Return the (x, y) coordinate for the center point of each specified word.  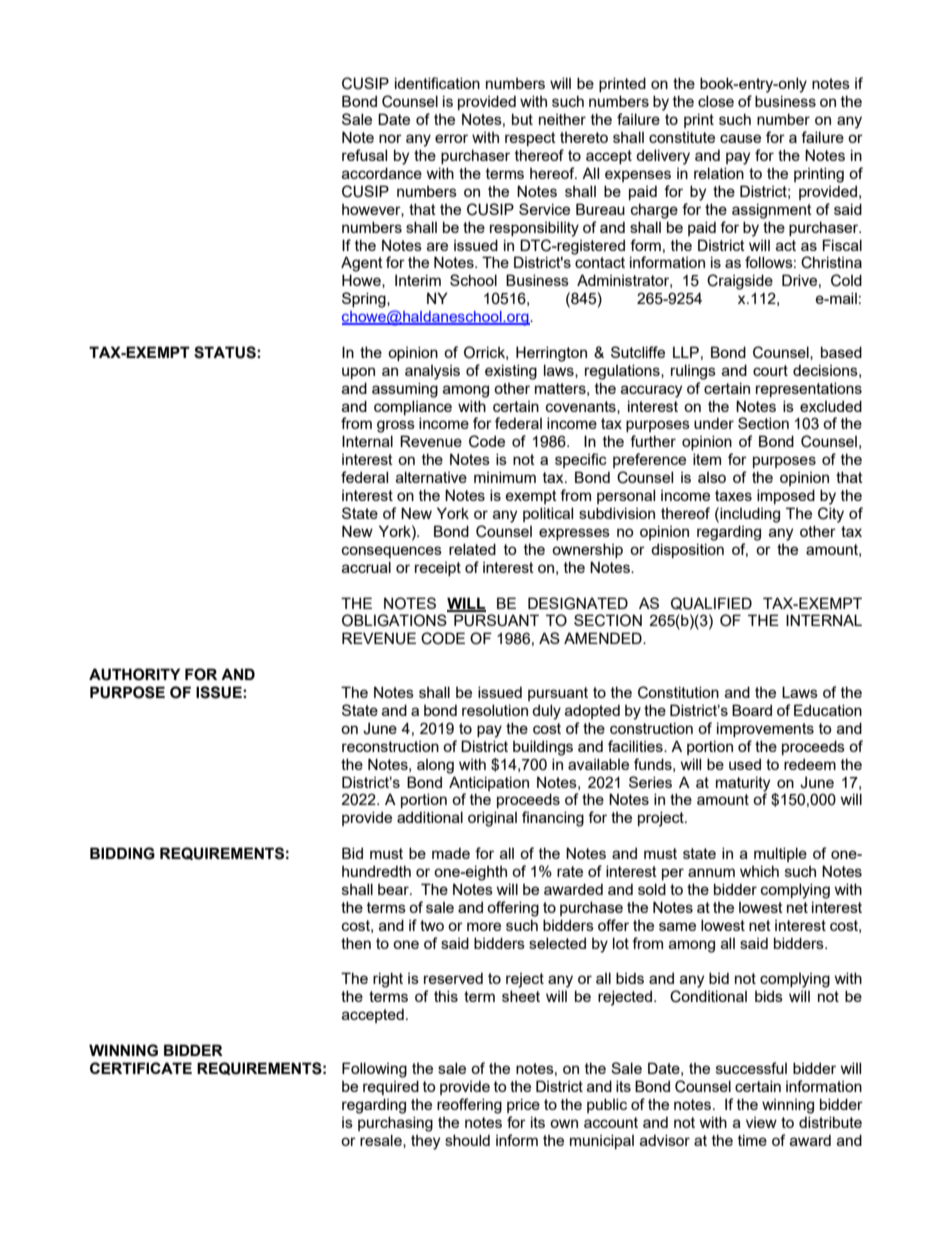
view (761, 1122)
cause (740, 138)
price (523, 1105)
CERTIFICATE (141, 1068)
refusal (364, 155)
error (451, 138)
